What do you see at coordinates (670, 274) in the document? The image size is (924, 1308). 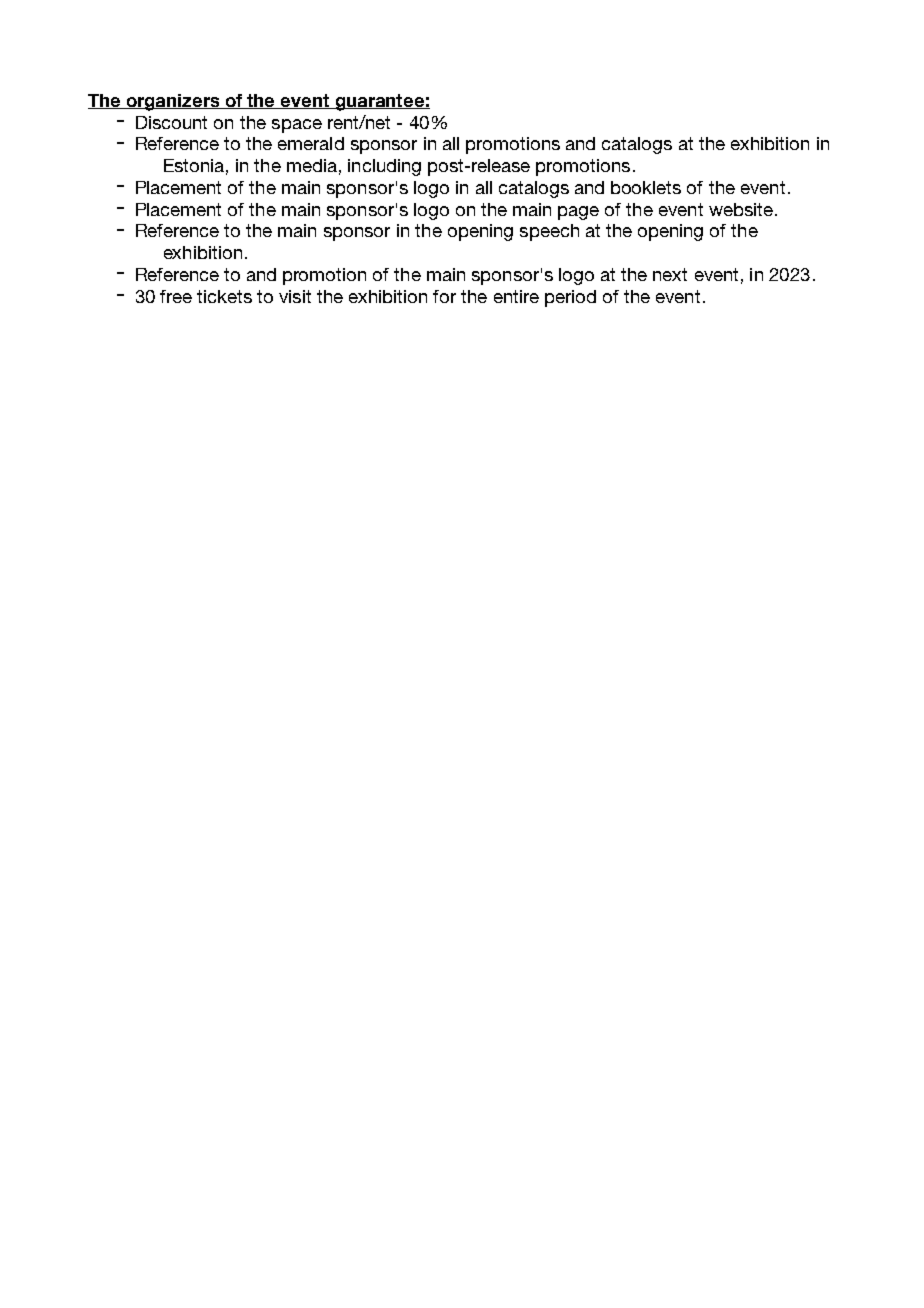 I see `next` at bounding box center [670, 274].
